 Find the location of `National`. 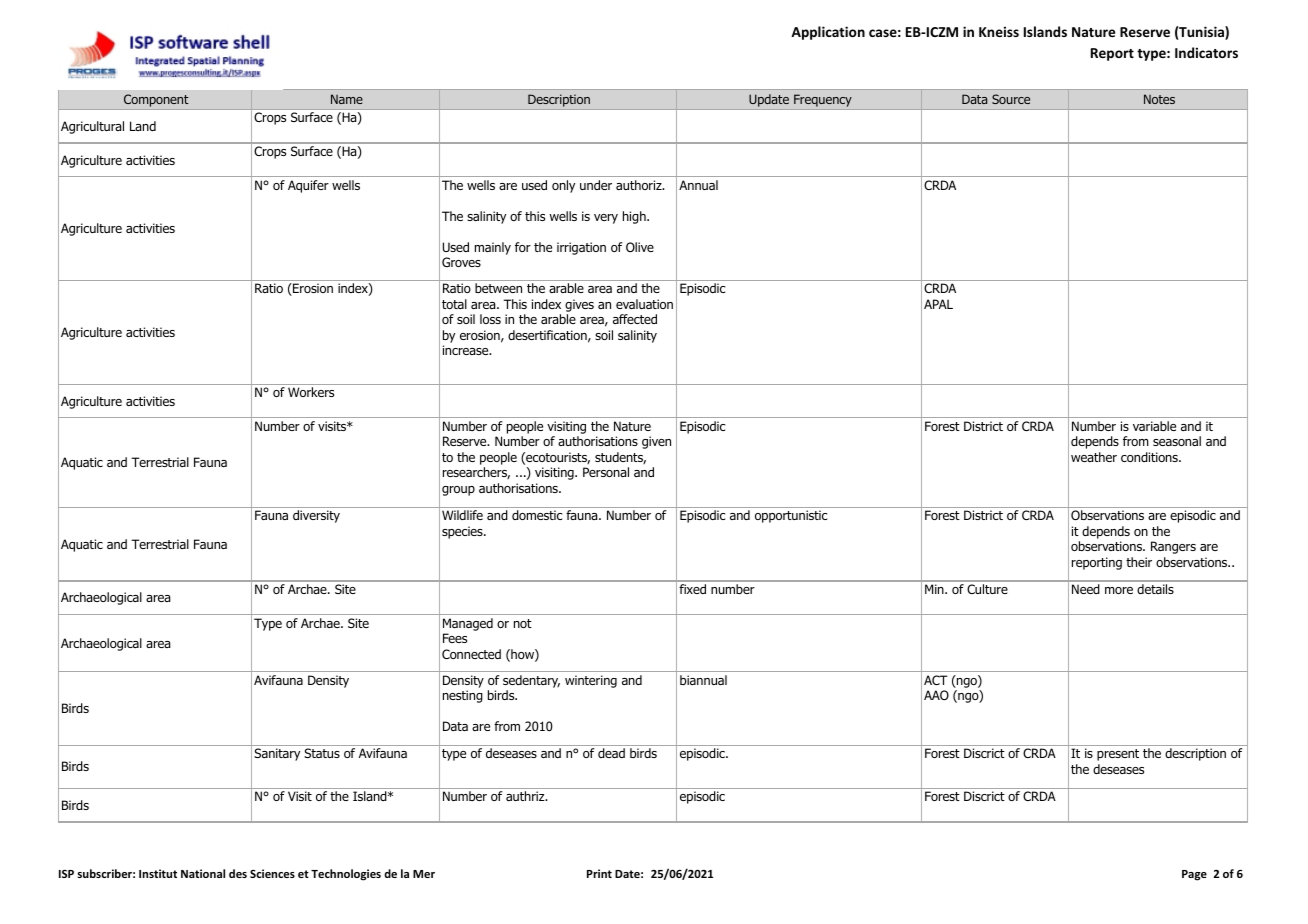

National is located at coordinates (203, 873).
